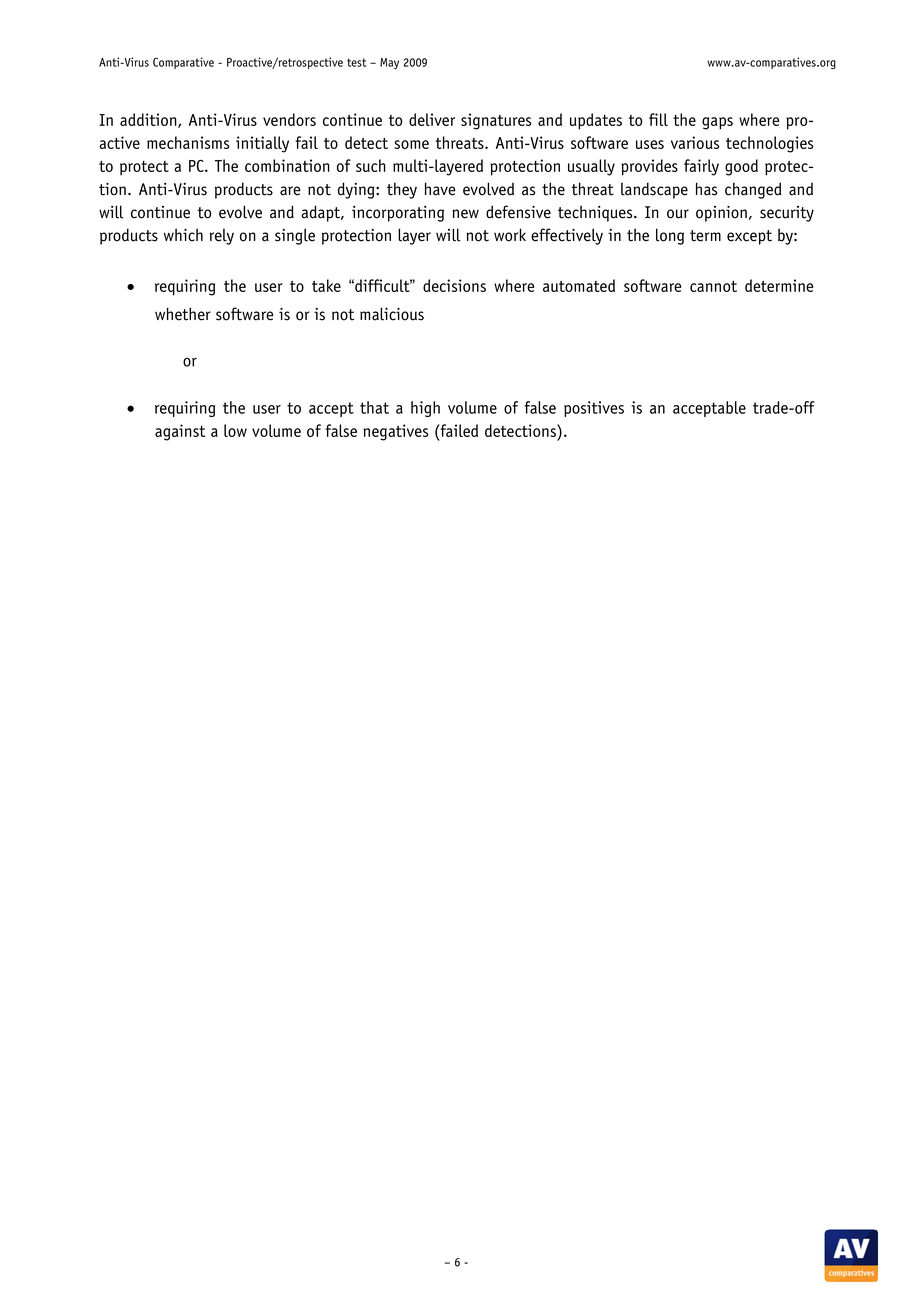 The width and height of the screenshot is (924, 1308). Describe the element at coordinates (235, 430) in the screenshot. I see `low` at that location.
